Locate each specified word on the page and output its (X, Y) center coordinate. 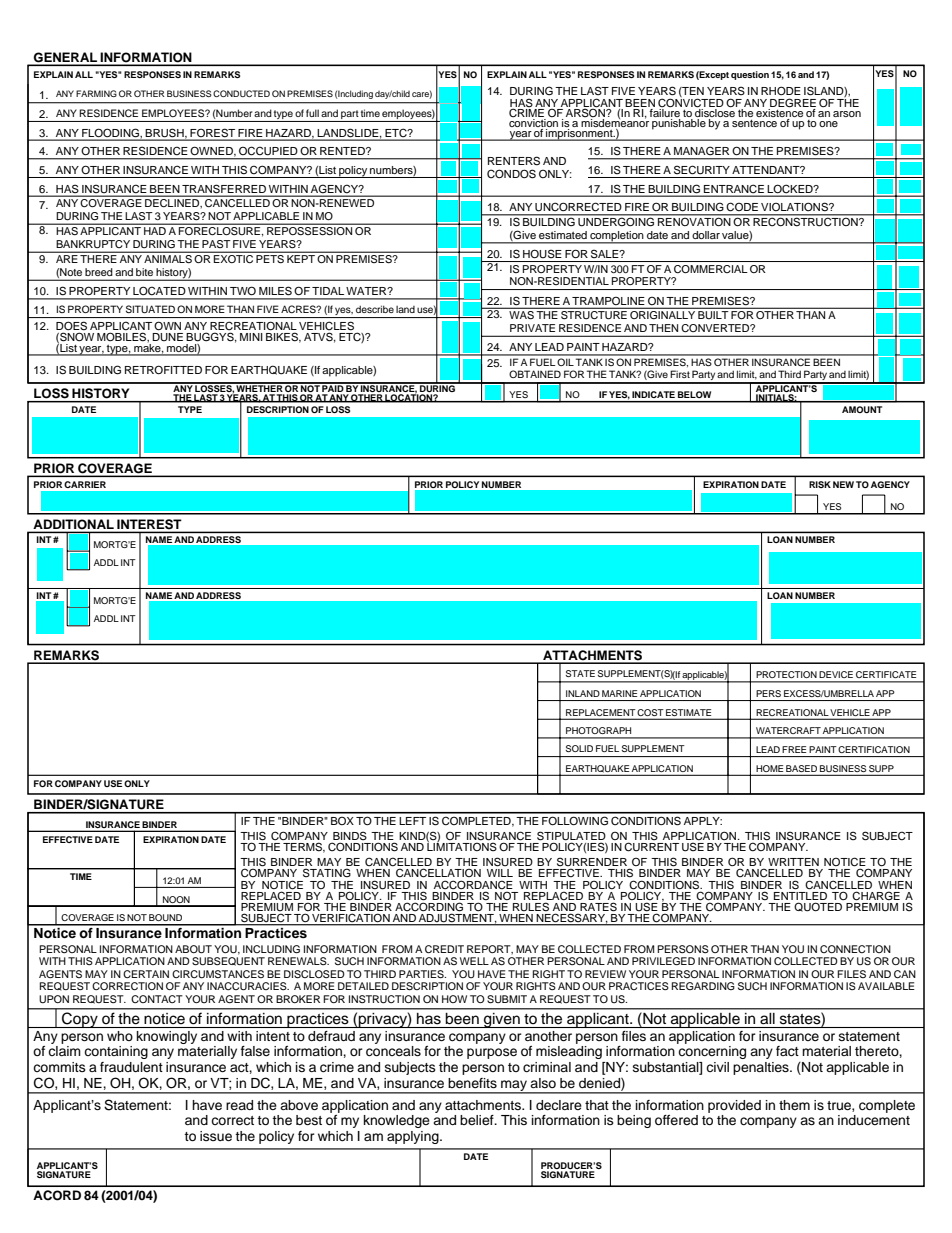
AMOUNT (862, 409)
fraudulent (131, 1067)
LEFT (412, 821)
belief (478, 1120)
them (794, 1105)
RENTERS (514, 161)
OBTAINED (535, 374)
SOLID (579, 748)
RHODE (781, 90)
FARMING (96, 93)
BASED (801, 768)
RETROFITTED (163, 370)
